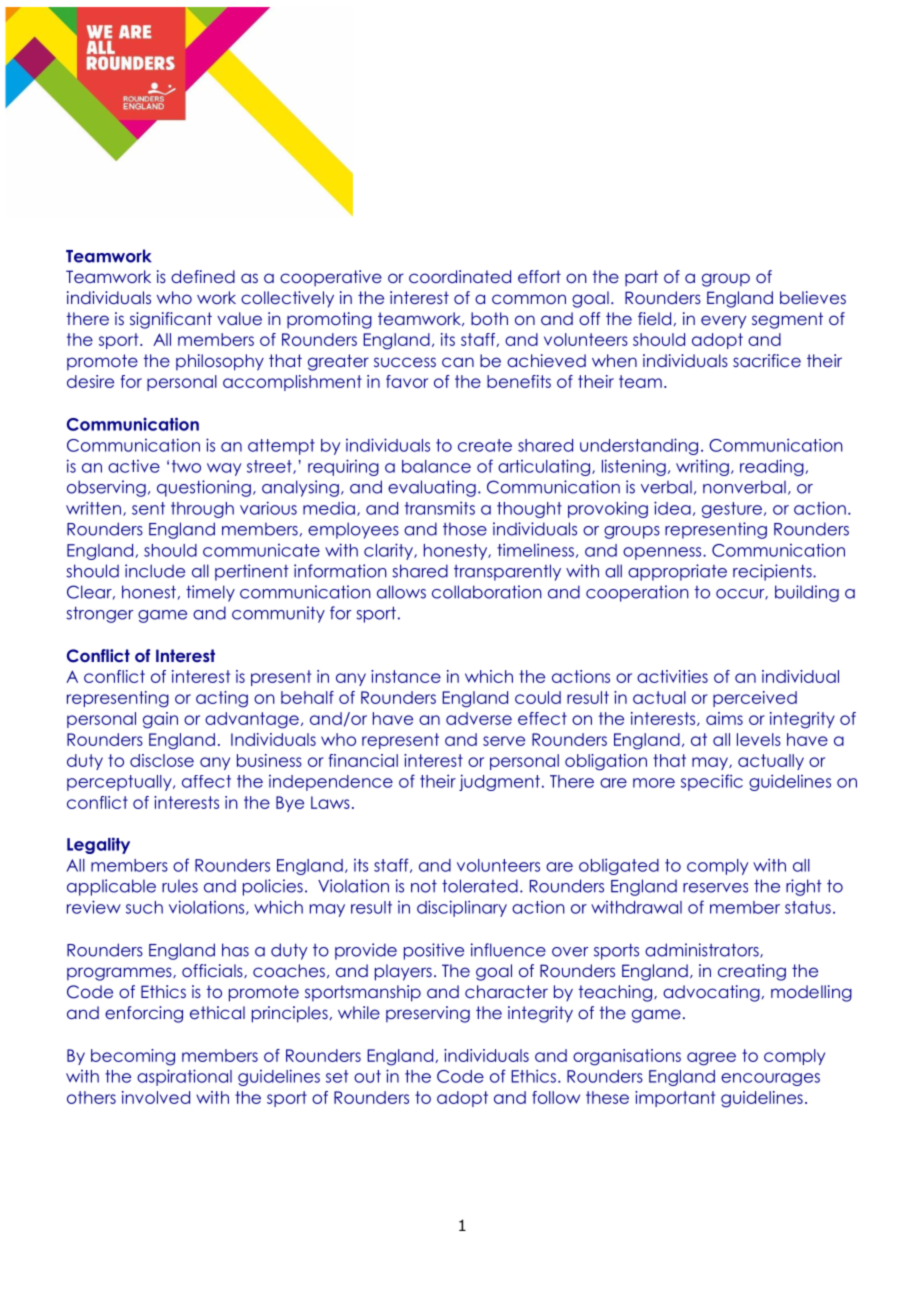  I want to click on coordinated, so click(460, 276).
